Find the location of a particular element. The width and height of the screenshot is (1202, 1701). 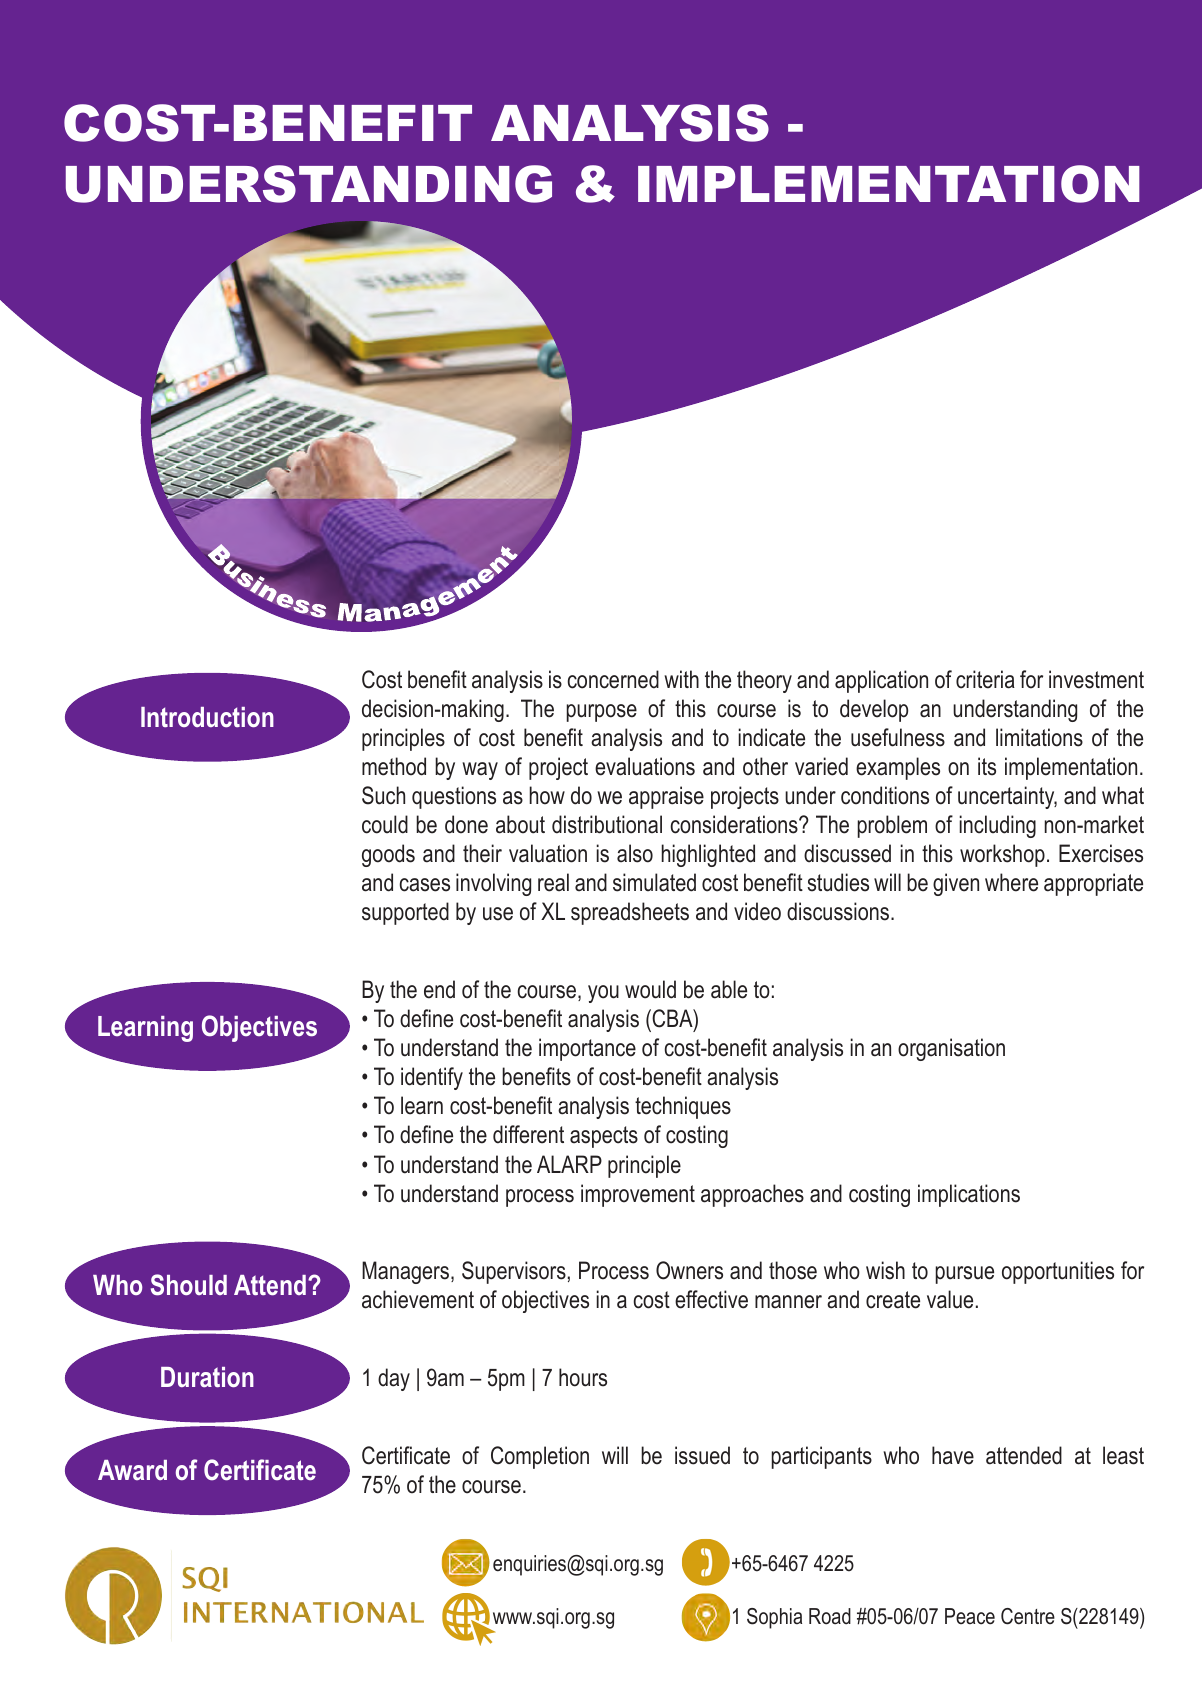

Award is located at coordinates (132, 1470).
